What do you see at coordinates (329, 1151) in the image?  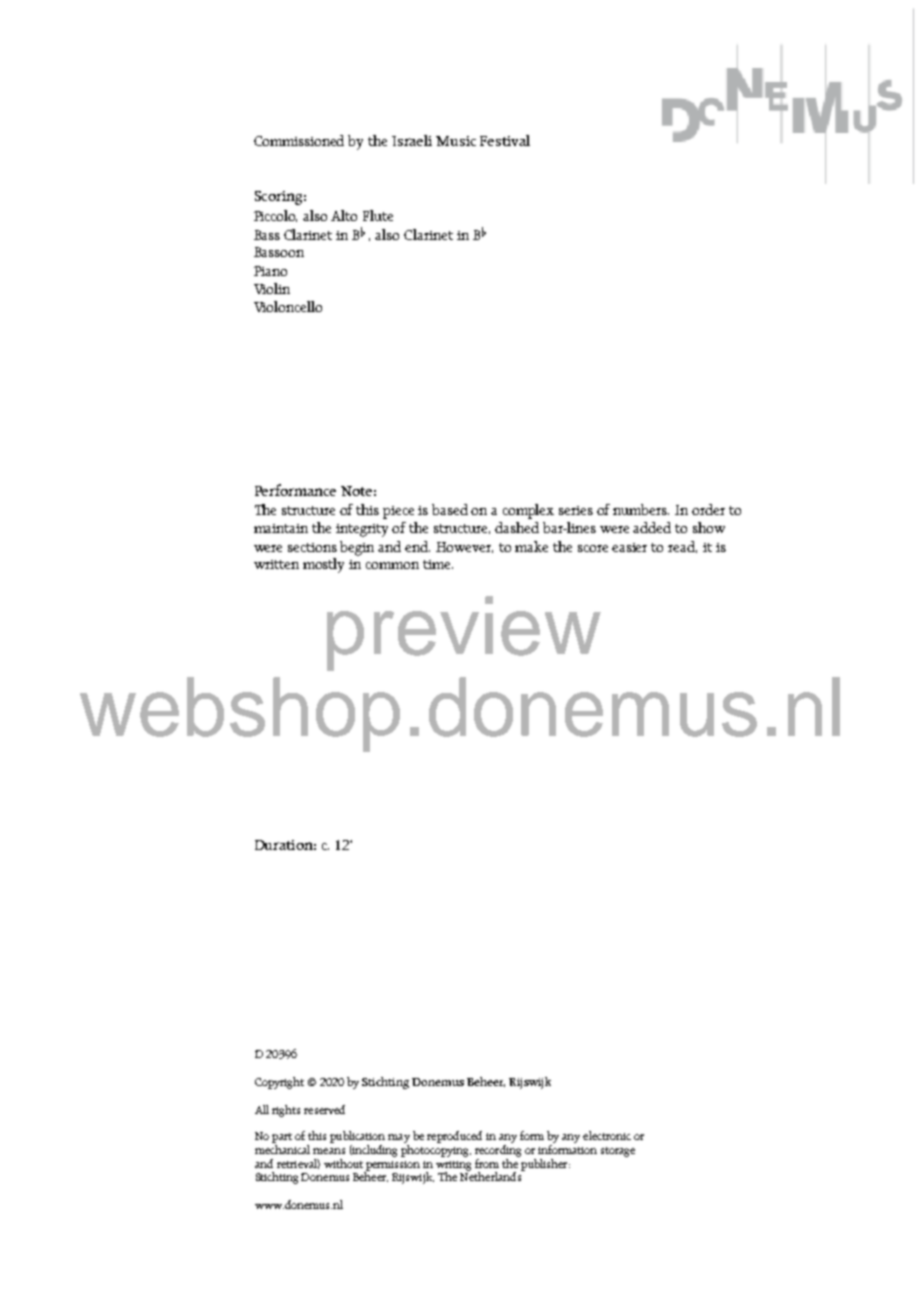 I see `means` at bounding box center [329, 1151].
